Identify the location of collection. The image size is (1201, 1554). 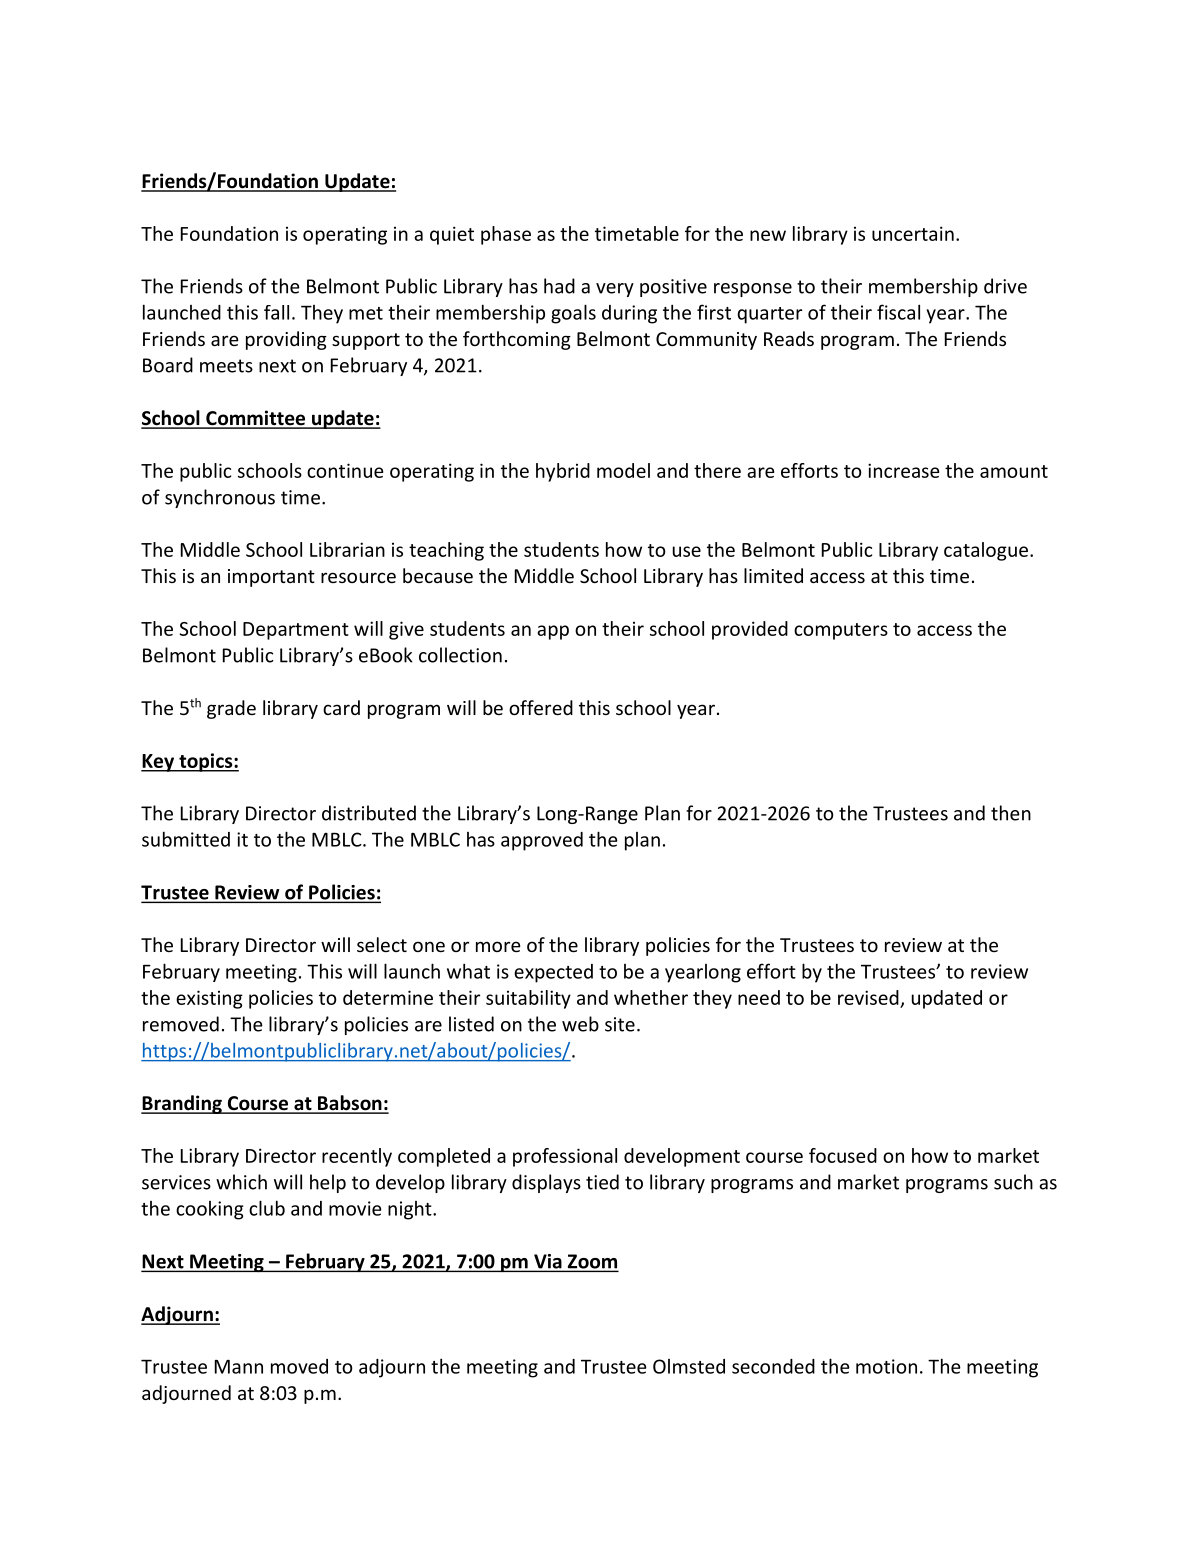
(460, 655).
